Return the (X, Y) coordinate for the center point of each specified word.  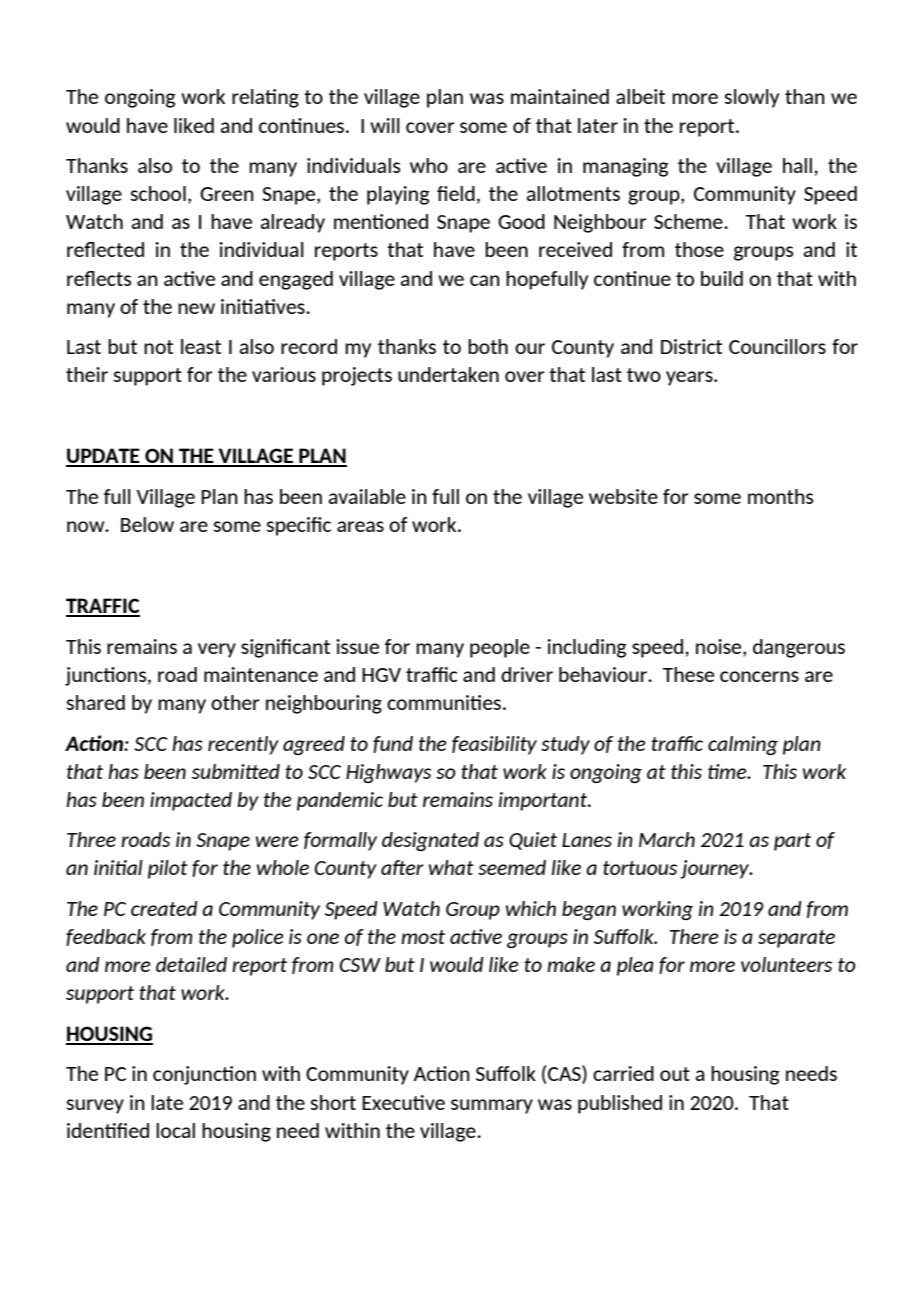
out (675, 1074)
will (385, 125)
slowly (752, 98)
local (175, 1130)
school (158, 193)
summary (492, 1106)
